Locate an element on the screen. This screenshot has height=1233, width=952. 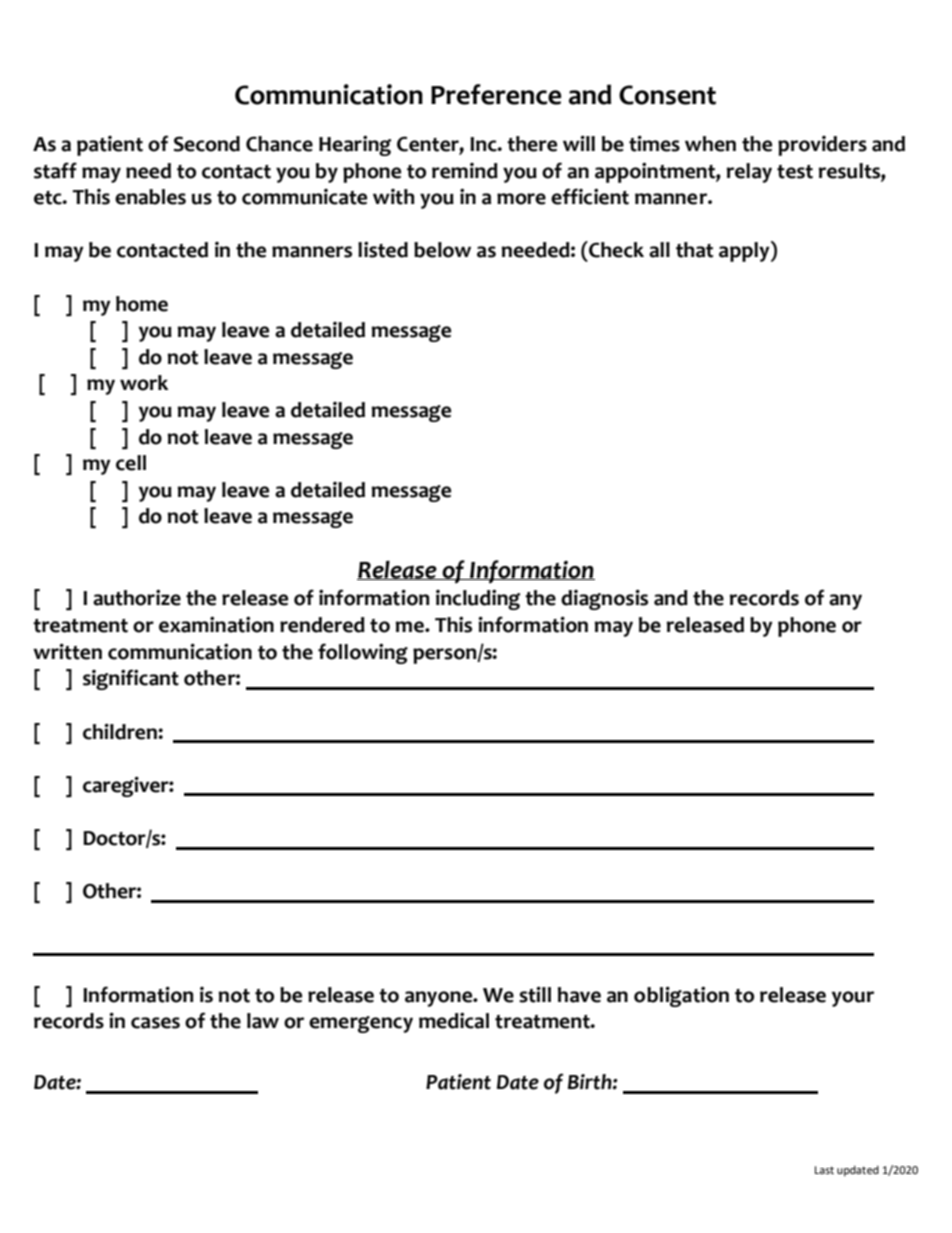
cases is located at coordinates (155, 1023).
